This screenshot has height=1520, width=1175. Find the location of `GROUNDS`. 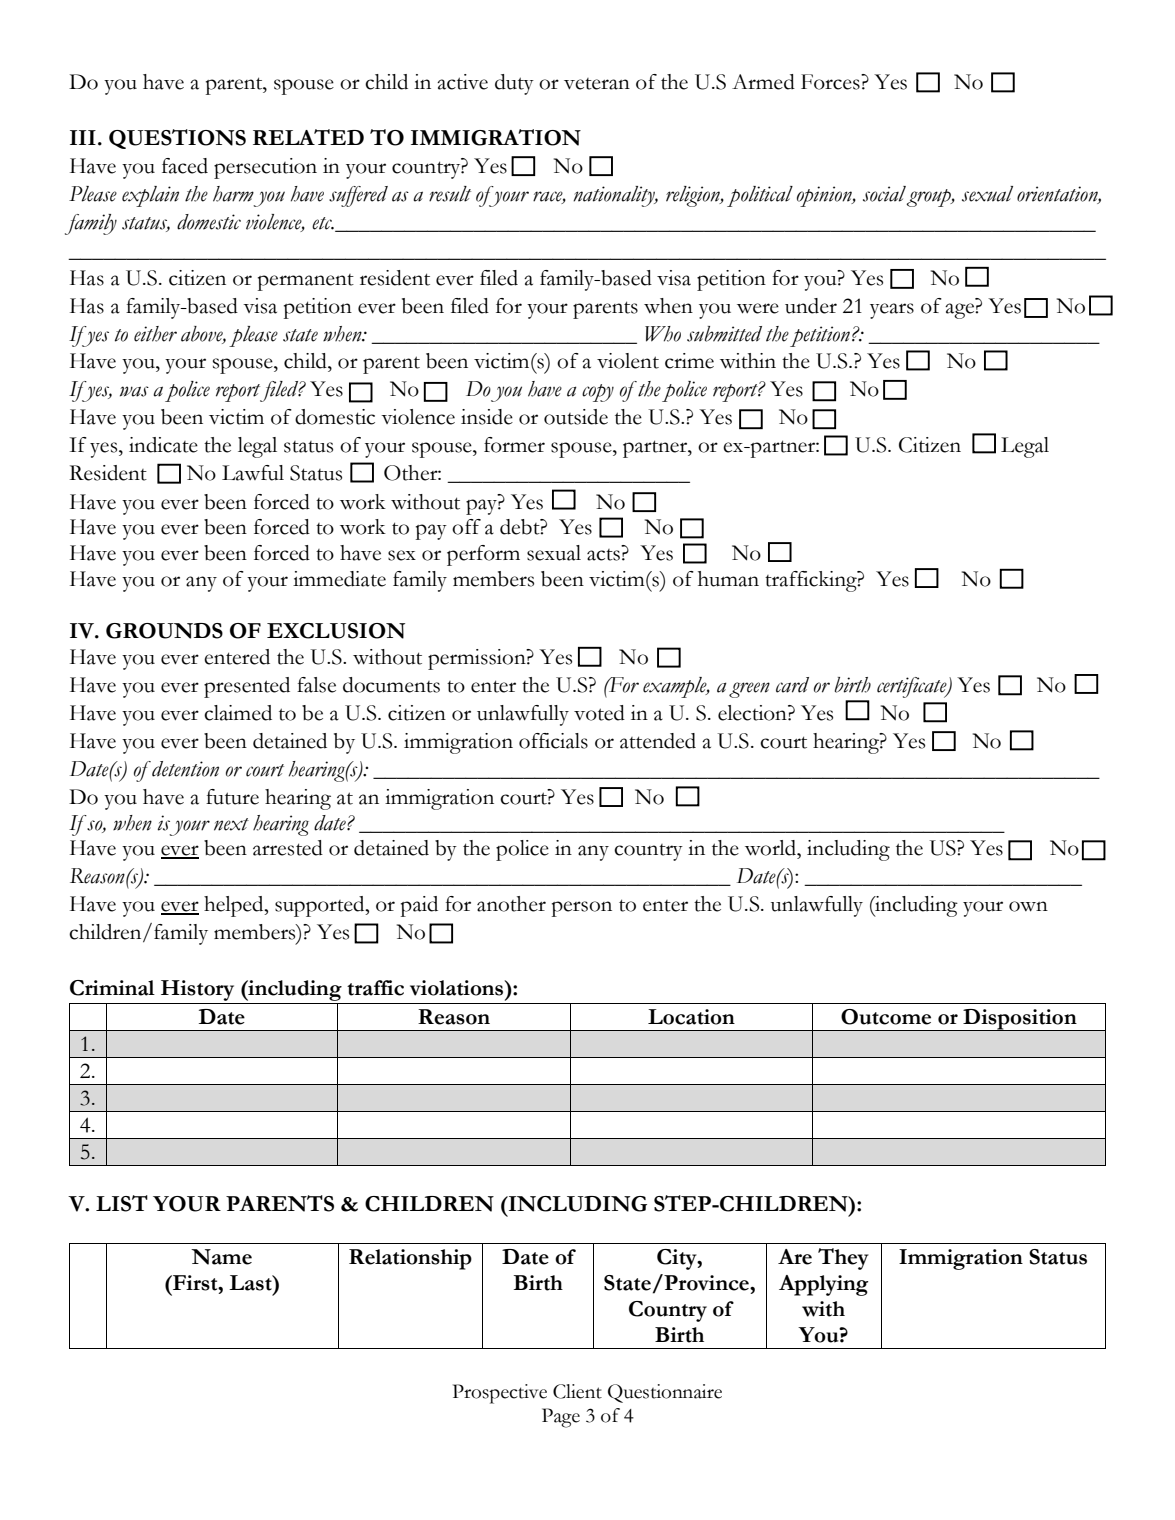

GROUNDS is located at coordinates (164, 631).
